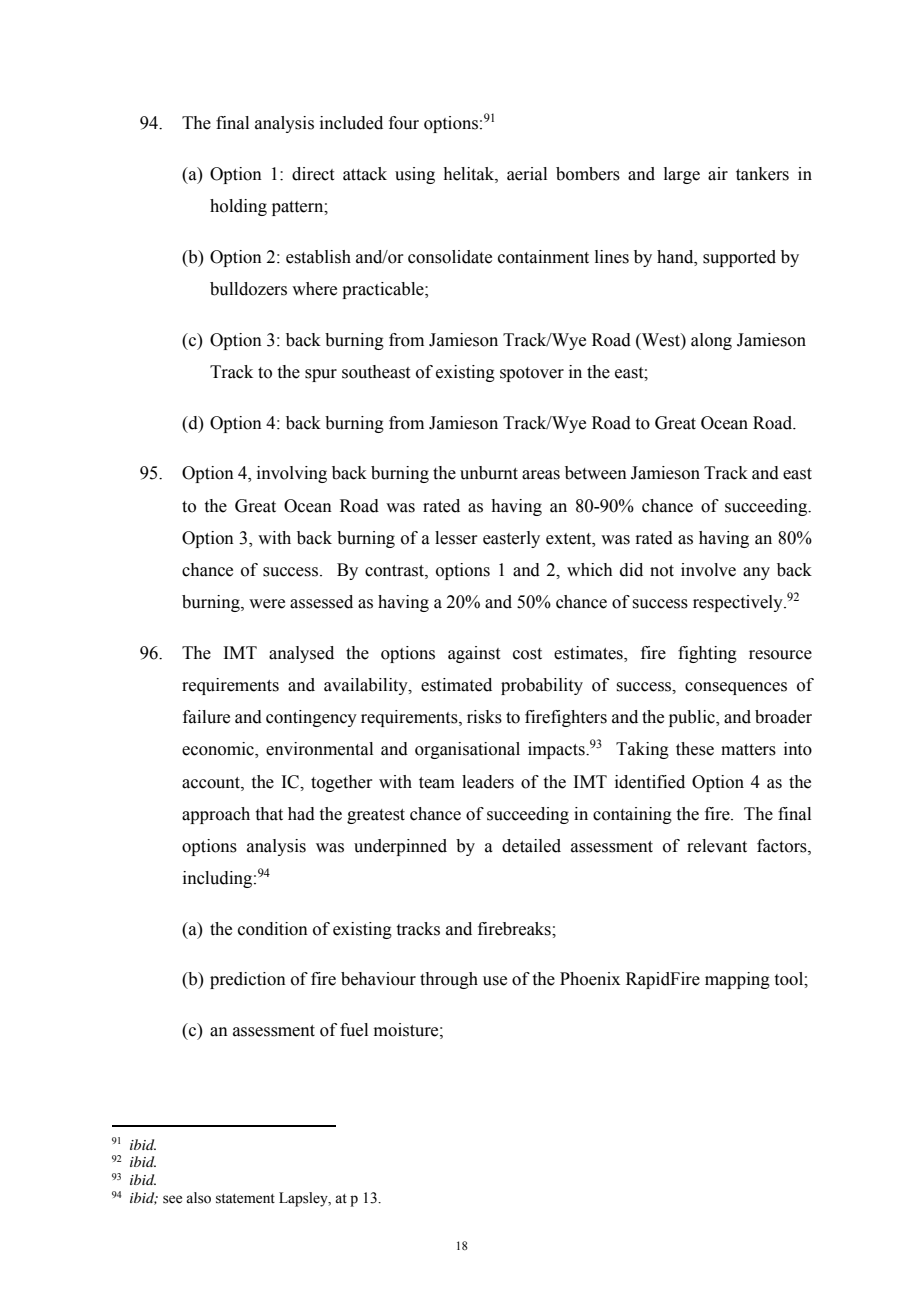  Describe the element at coordinates (527, 174) in the page. I see `aerial` at that location.
